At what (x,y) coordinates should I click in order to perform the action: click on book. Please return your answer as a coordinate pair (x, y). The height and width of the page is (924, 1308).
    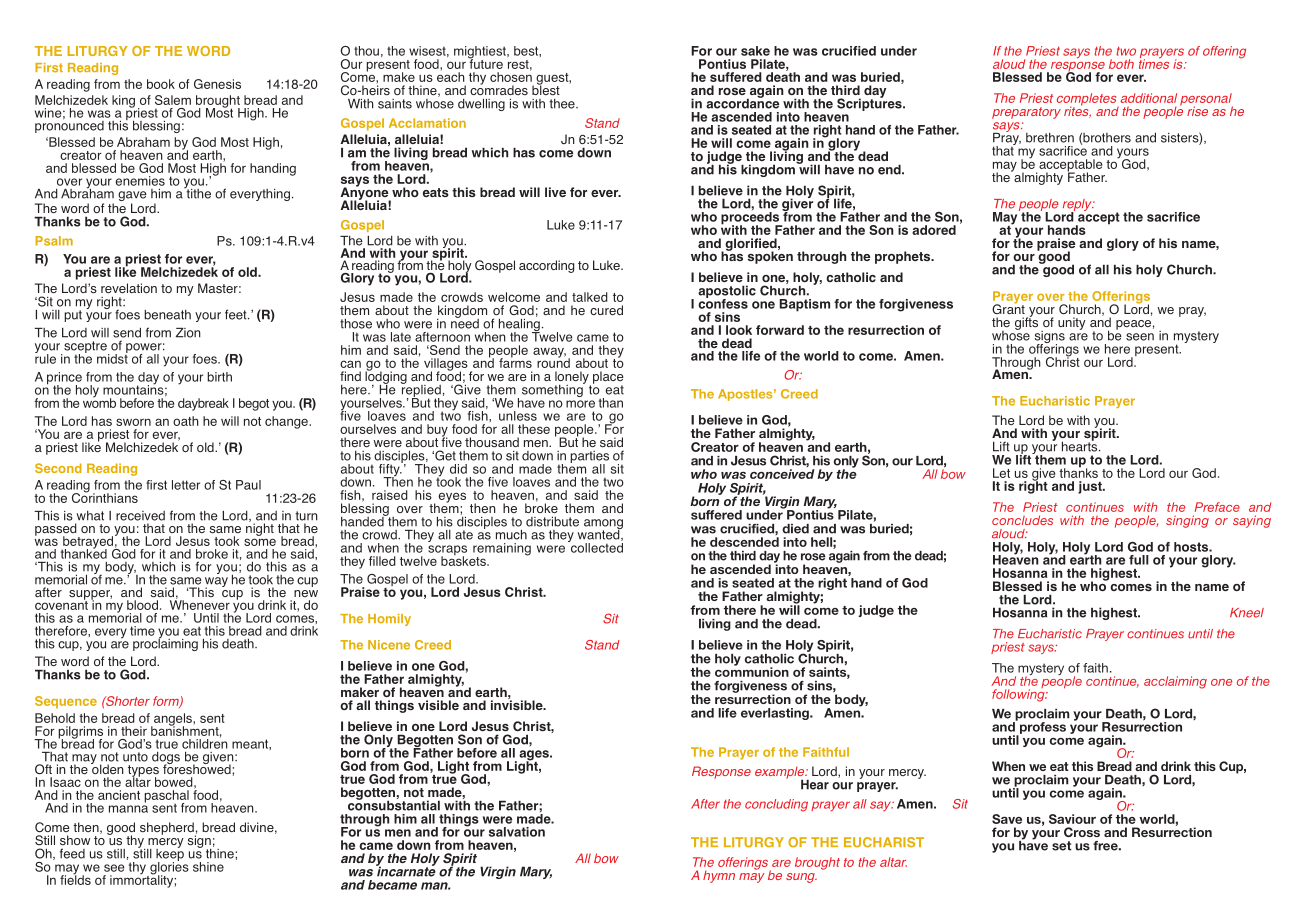
    Looking at the image, I should click on (161, 84).
